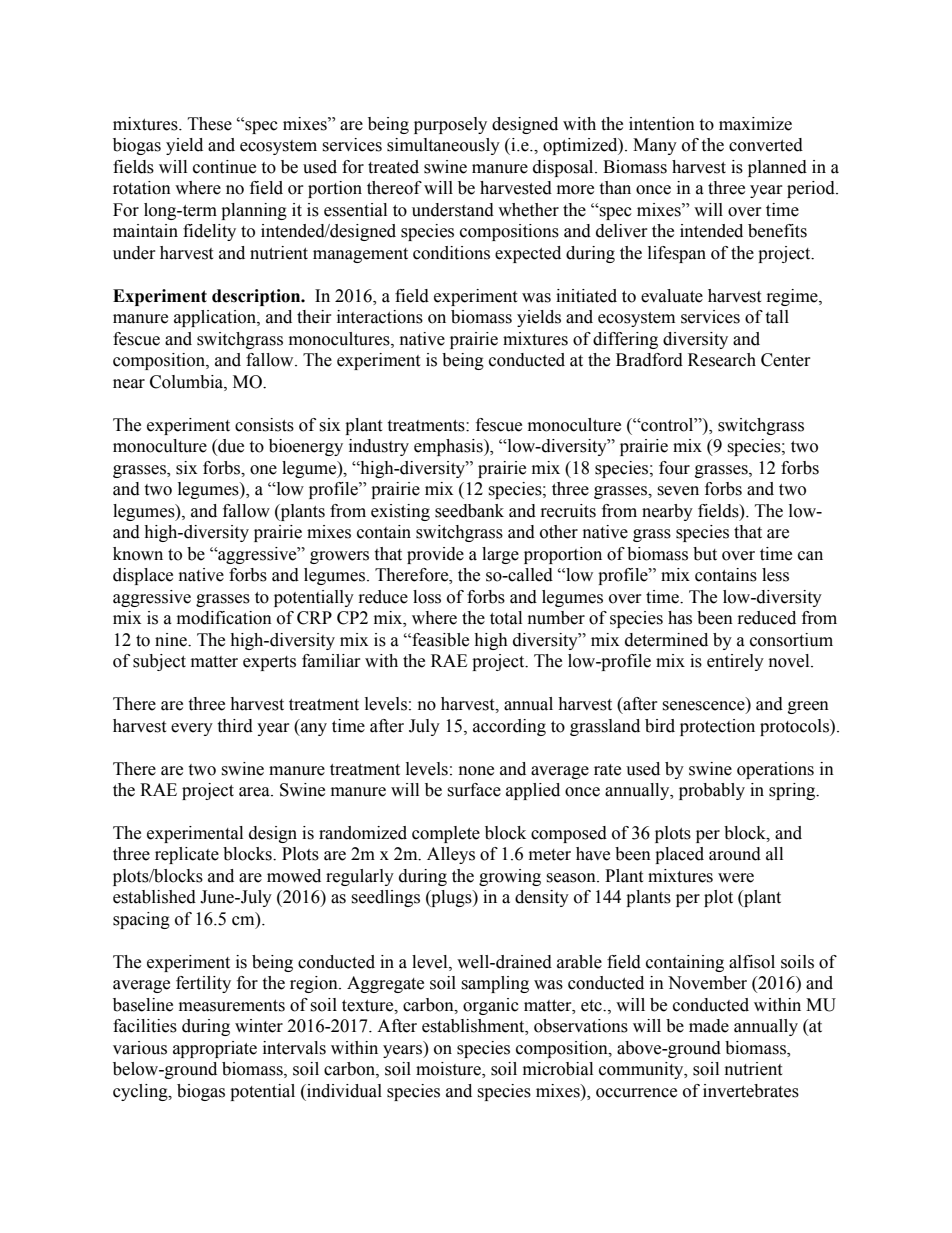 The height and width of the screenshot is (1233, 952). Describe the element at coordinates (709, 1026) in the screenshot. I see `made` at that location.
